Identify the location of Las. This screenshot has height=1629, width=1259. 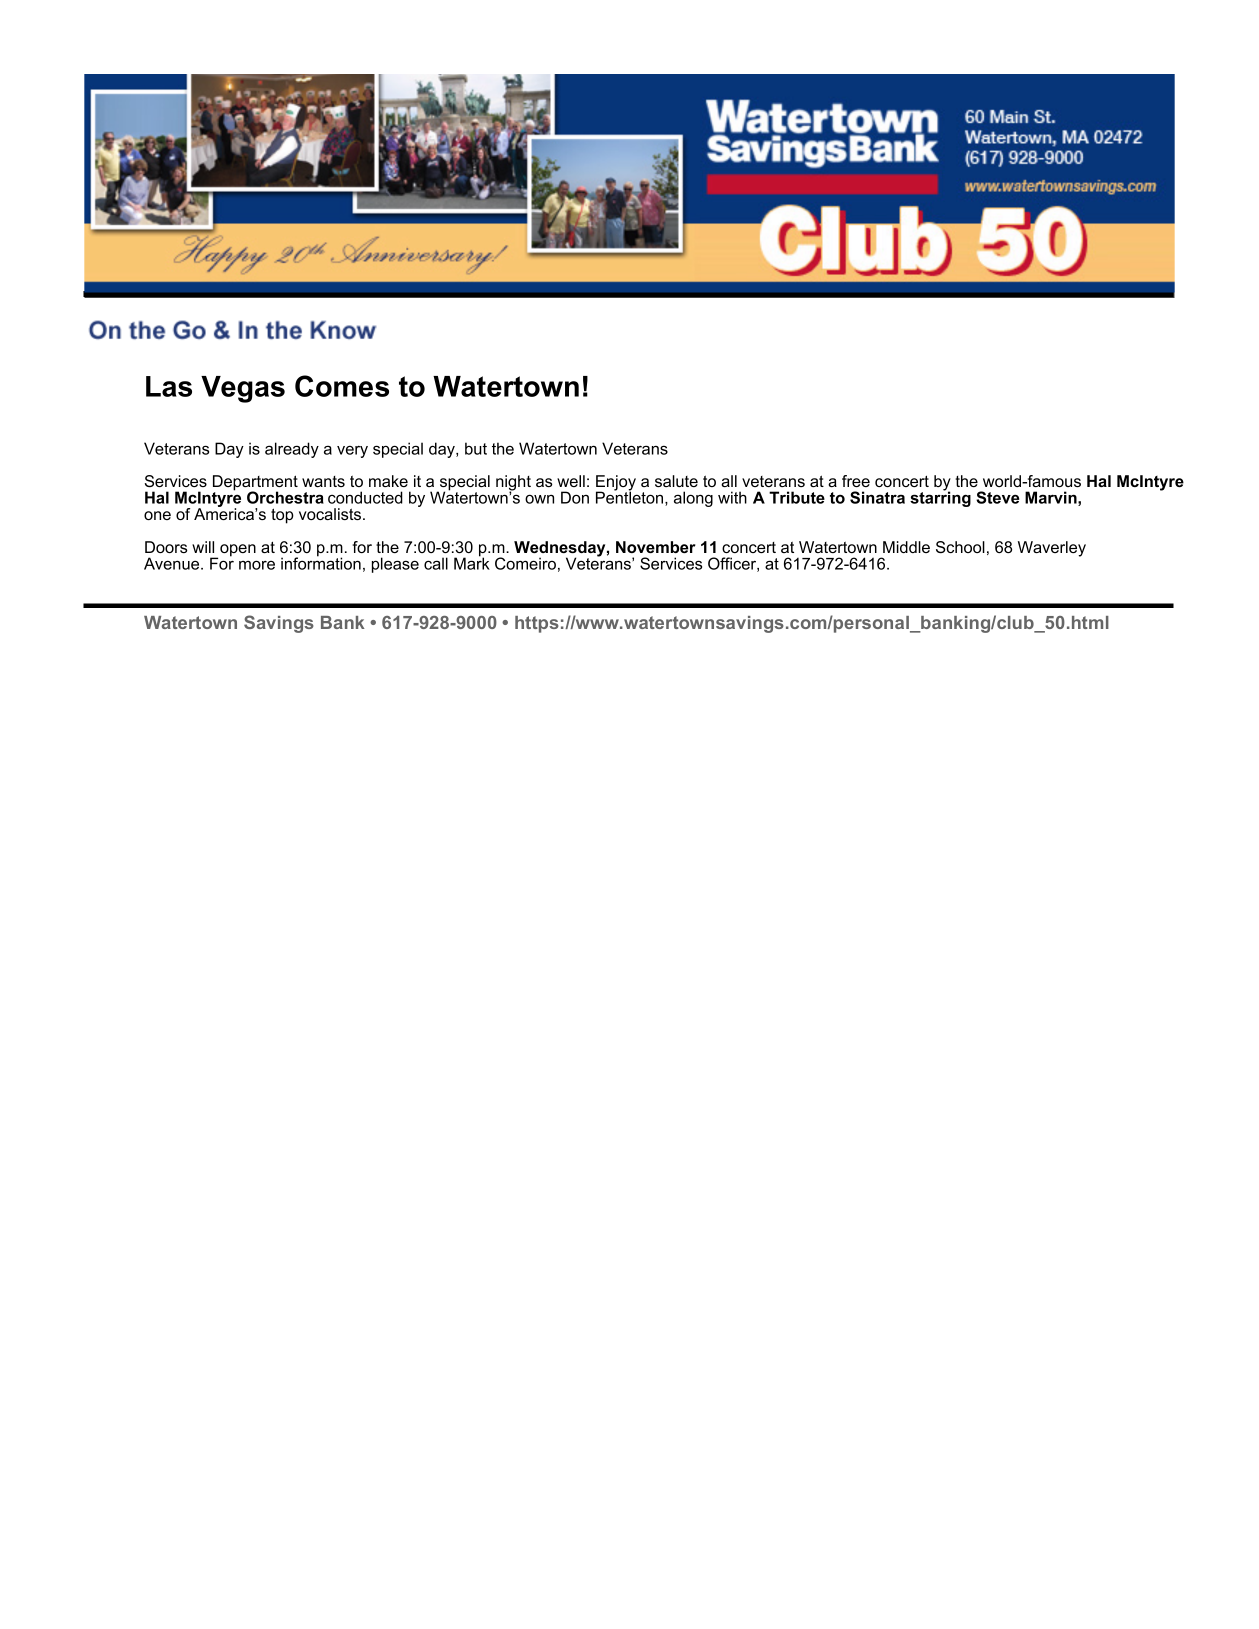
(169, 386).
